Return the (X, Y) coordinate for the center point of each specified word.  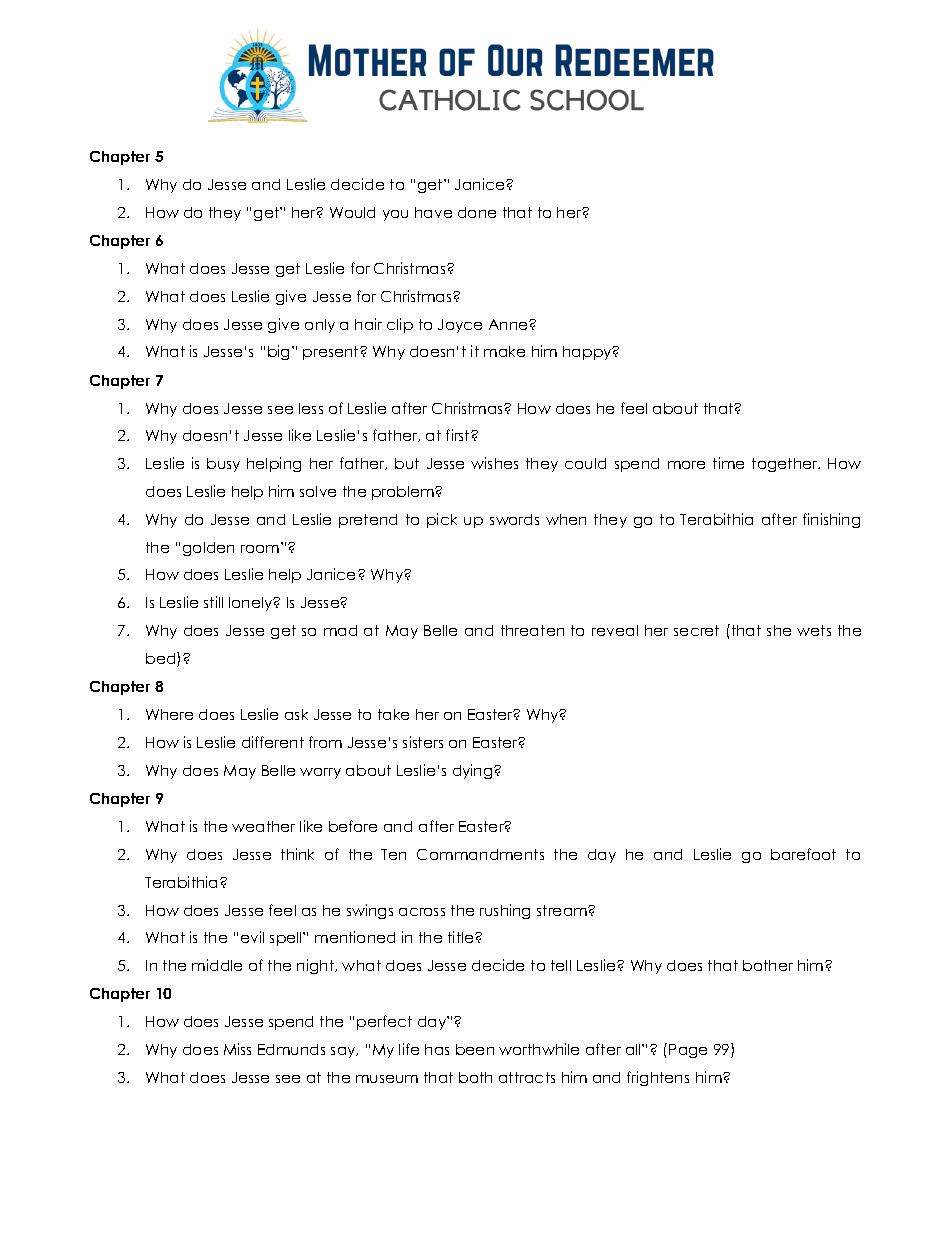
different (273, 742)
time (728, 463)
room (261, 547)
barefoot (803, 854)
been (475, 1049)
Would (352, 212)
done (477, 212)
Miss (237, 1049)
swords (514, 519)
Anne (509, 324)
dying (474, 771)
